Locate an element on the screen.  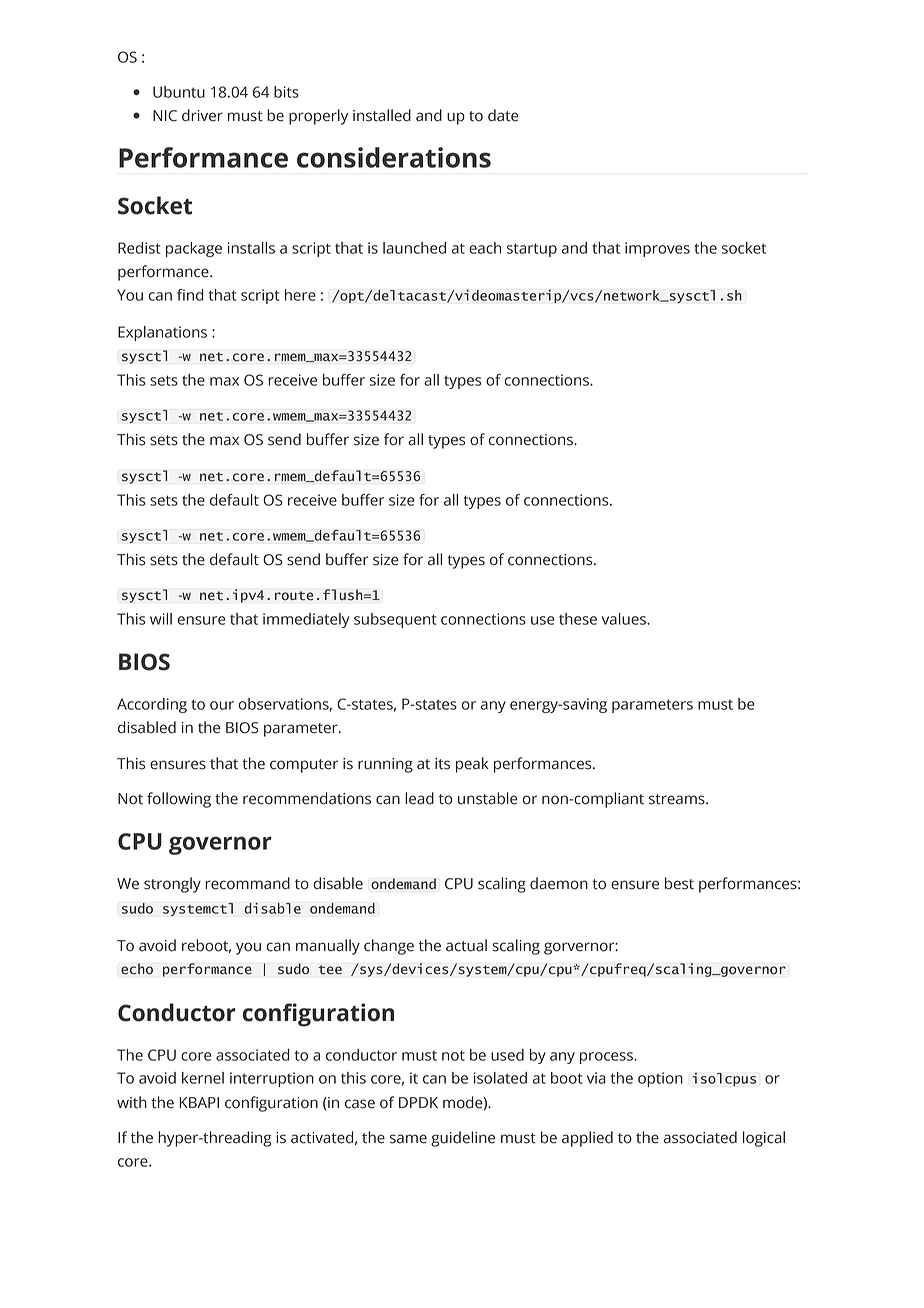
values is located at coordinates (625, 619).
